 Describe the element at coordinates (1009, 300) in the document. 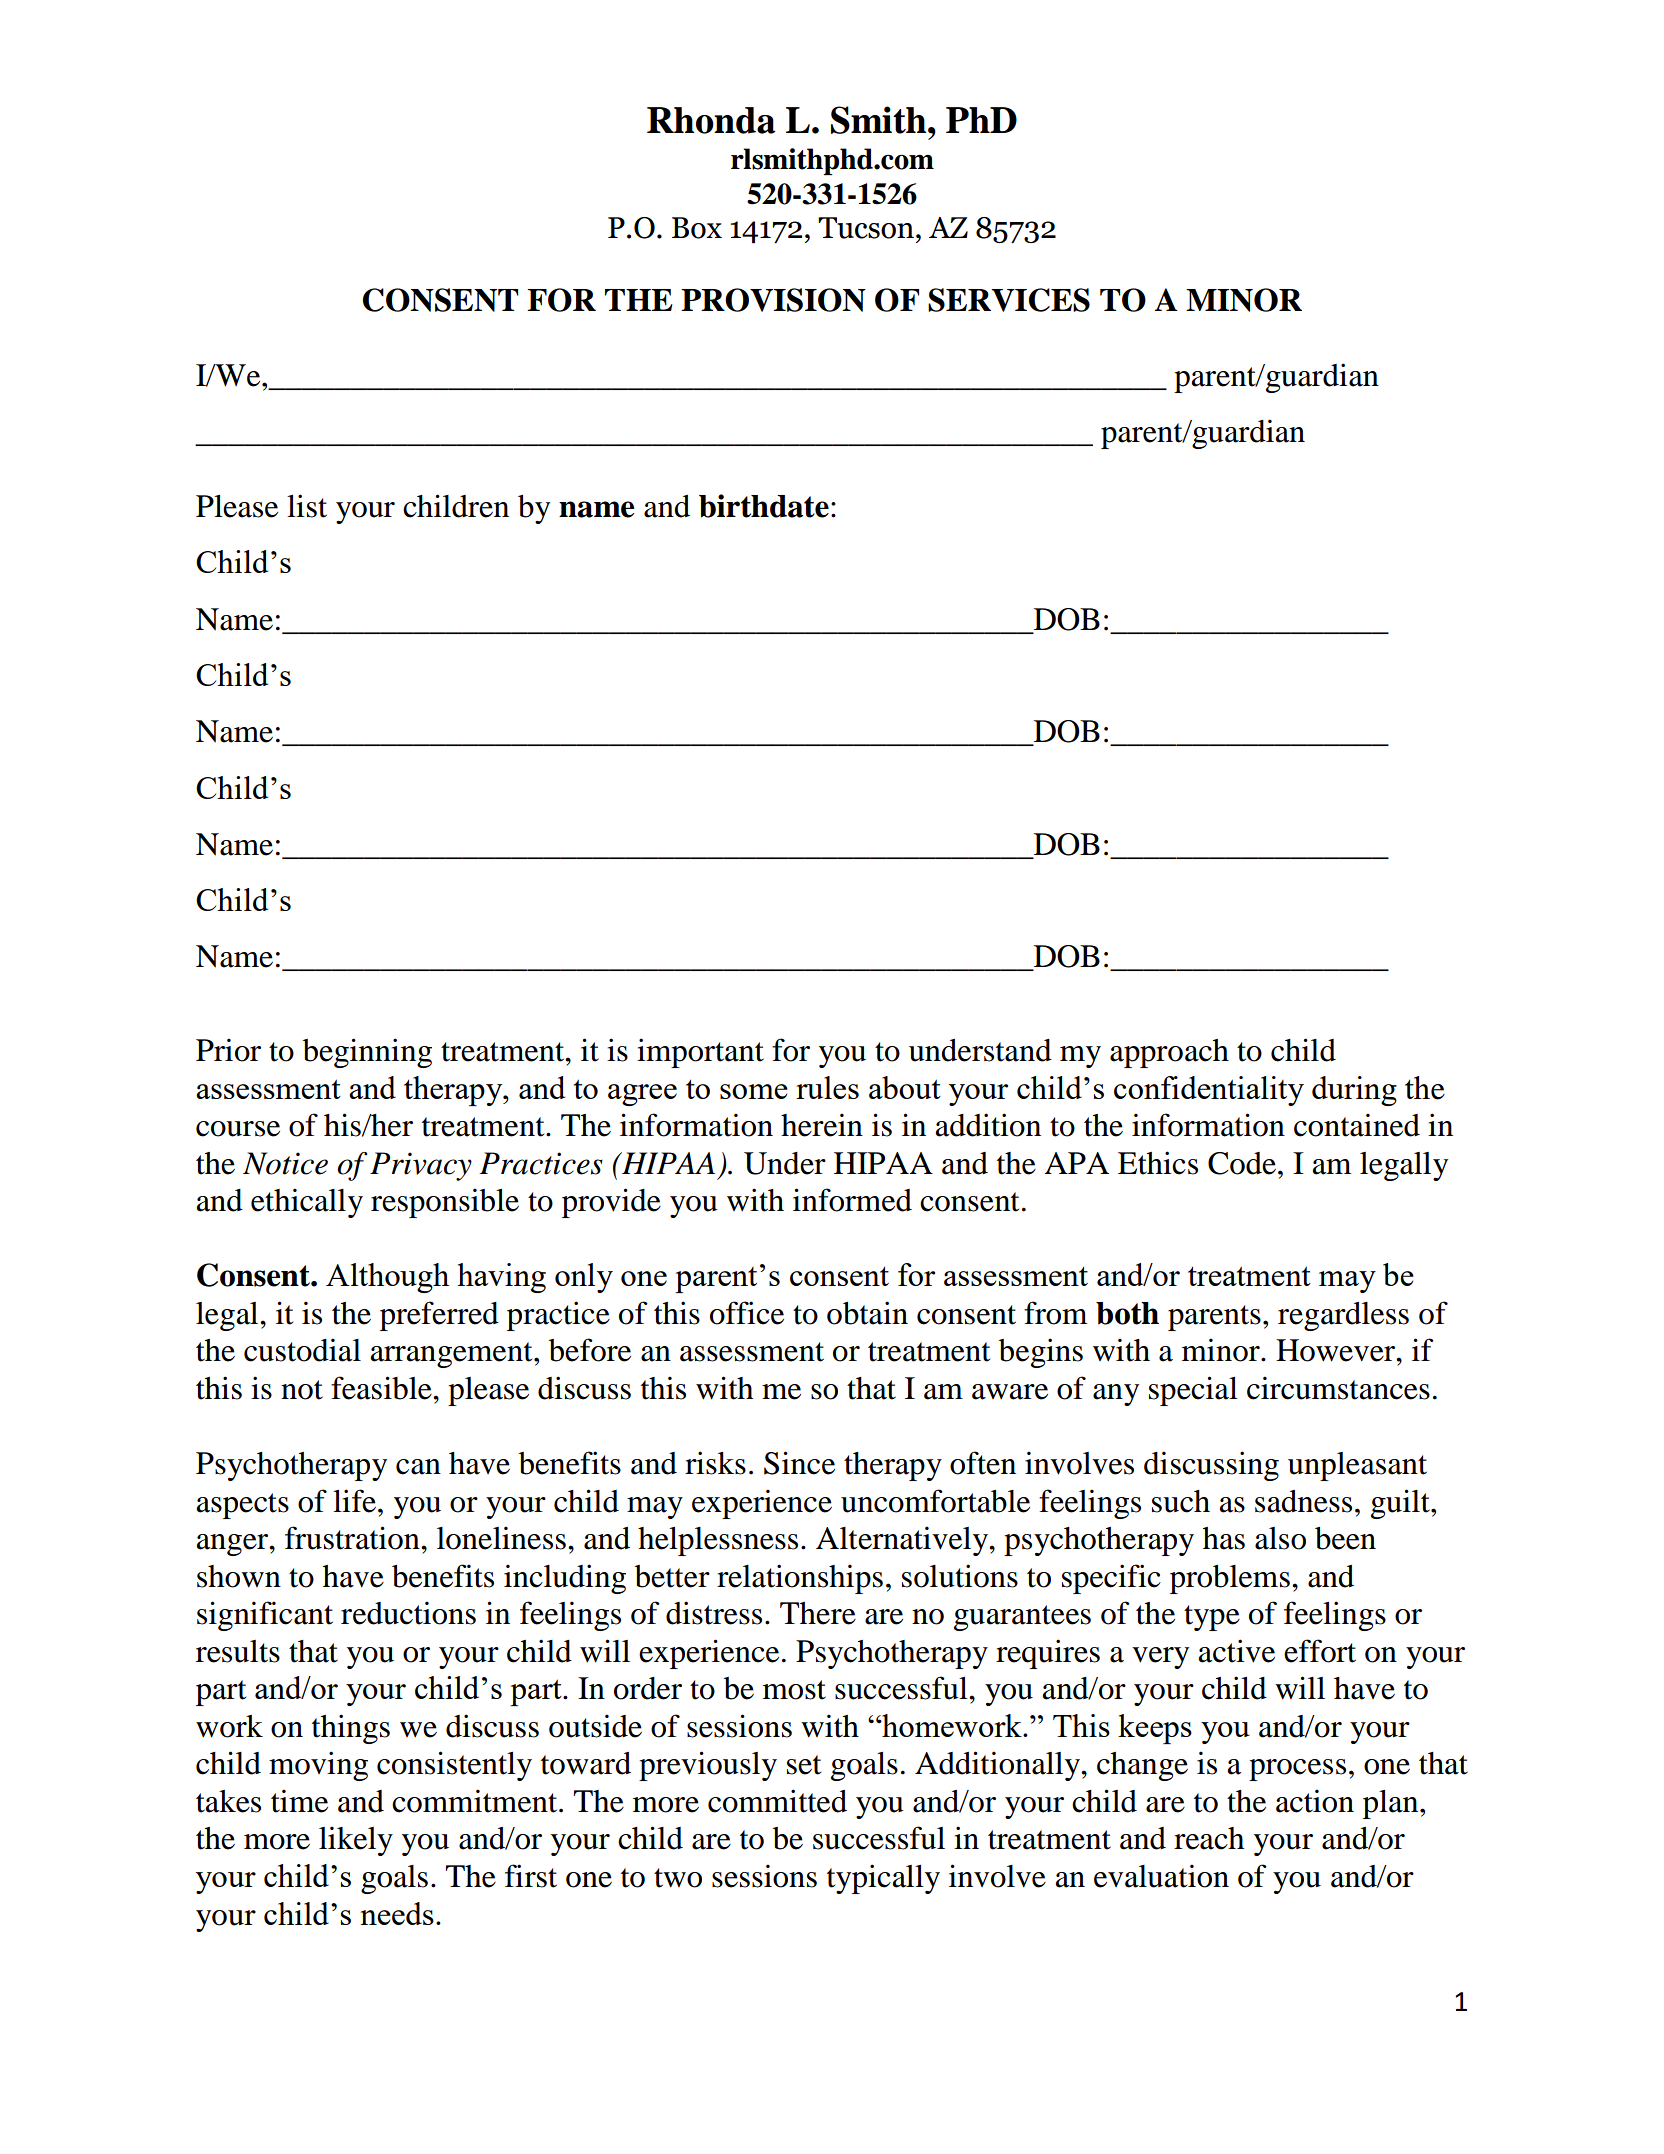

I see `SERVICES` at that location.
